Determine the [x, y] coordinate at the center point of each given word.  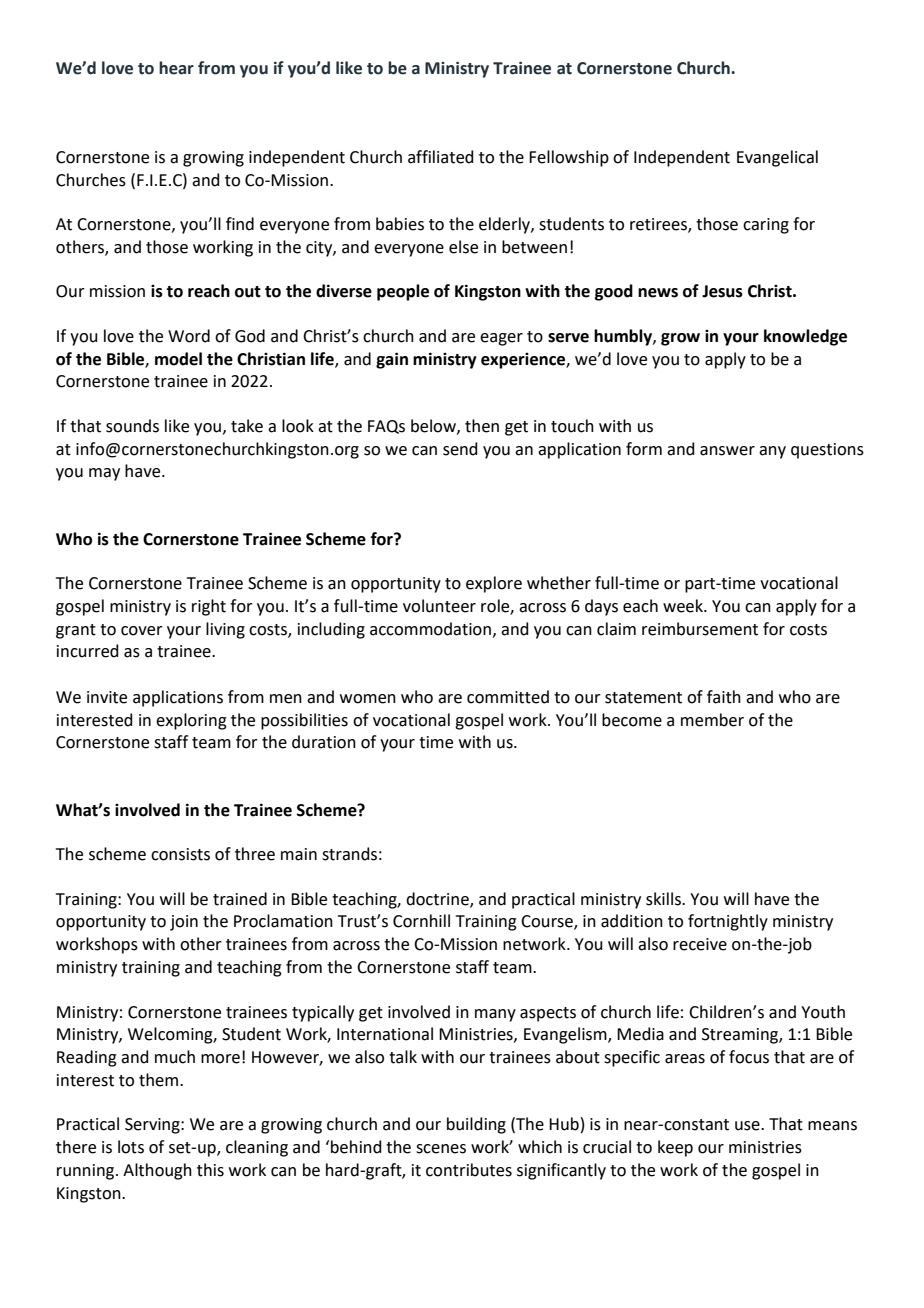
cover [142, 631]
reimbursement [700, 629]
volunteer [439, 606]
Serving [153, 1126]
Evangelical [777, 158]
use [748, 1126]
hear [176, 68]
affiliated [441, 157]
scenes [441, 1149]
